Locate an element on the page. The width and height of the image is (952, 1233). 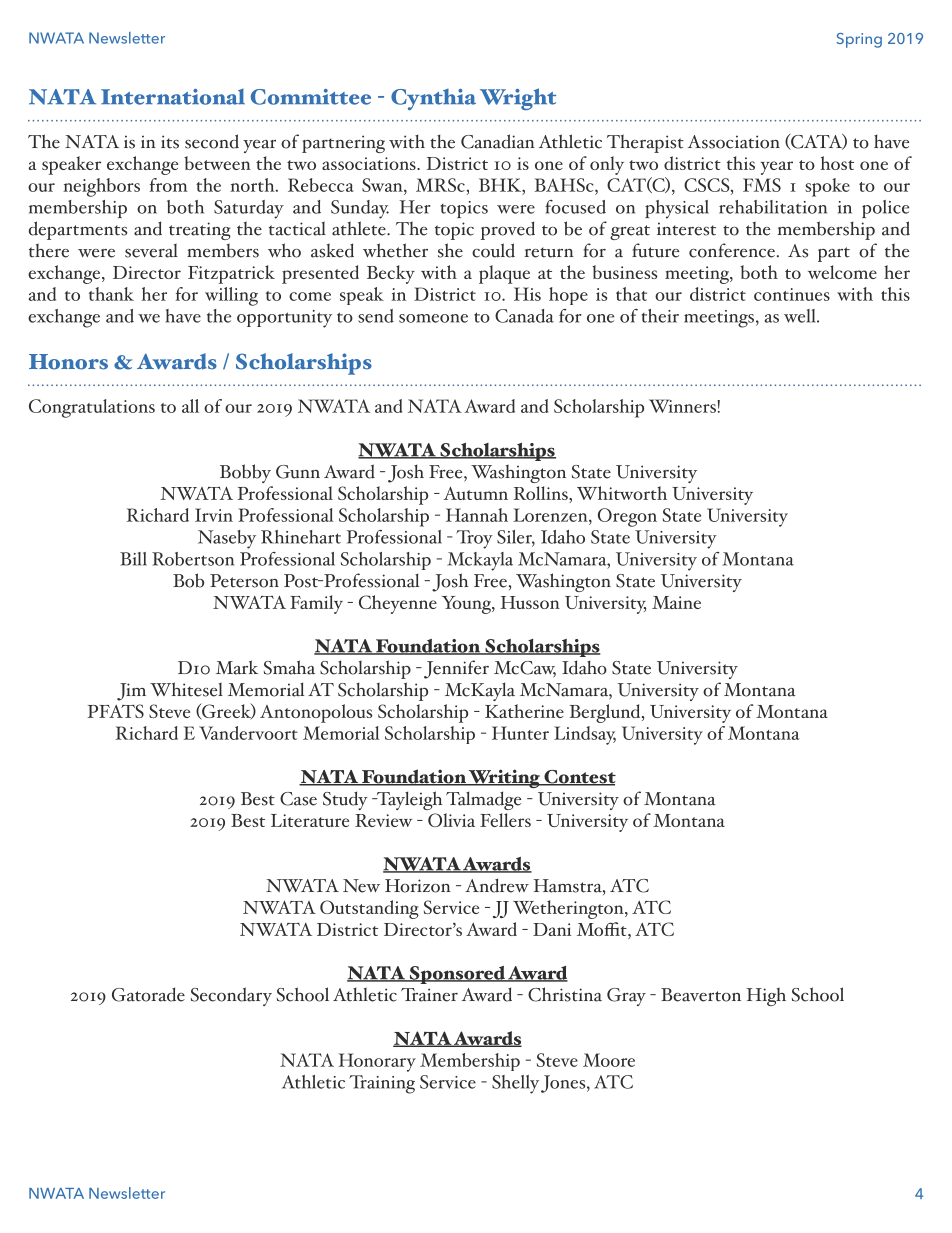
Spring is located at coordinates (859, 40).
